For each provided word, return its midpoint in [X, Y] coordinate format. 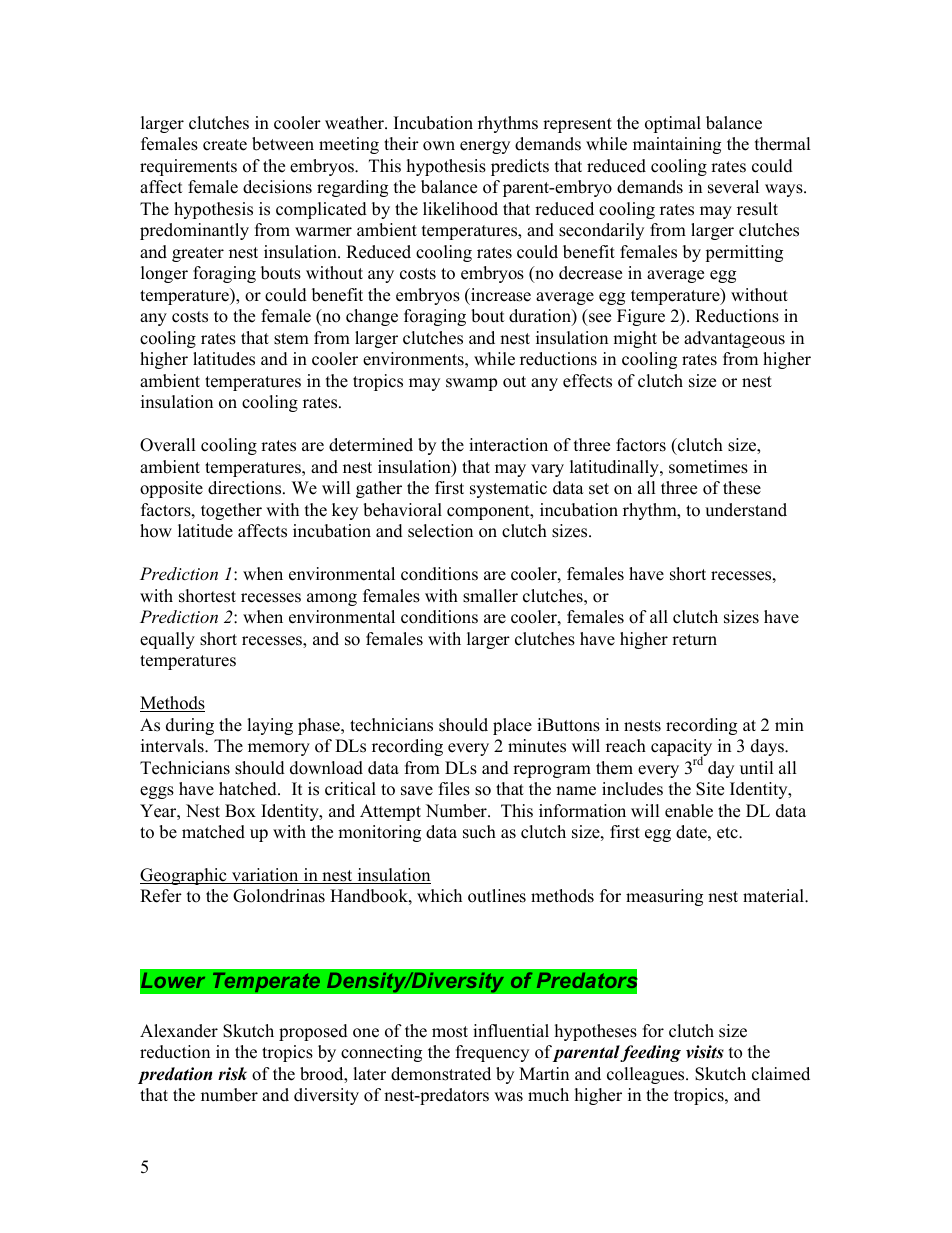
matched [213, 832]
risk [232, 1074]
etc [728, 833]
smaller [490, 596]
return [694, 640]
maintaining [677, 145]
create [225, 145]
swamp [471, 384]
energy [485, 147]
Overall [168, 445]
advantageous [734, 339]
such [479, 832]
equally [167, 640]
